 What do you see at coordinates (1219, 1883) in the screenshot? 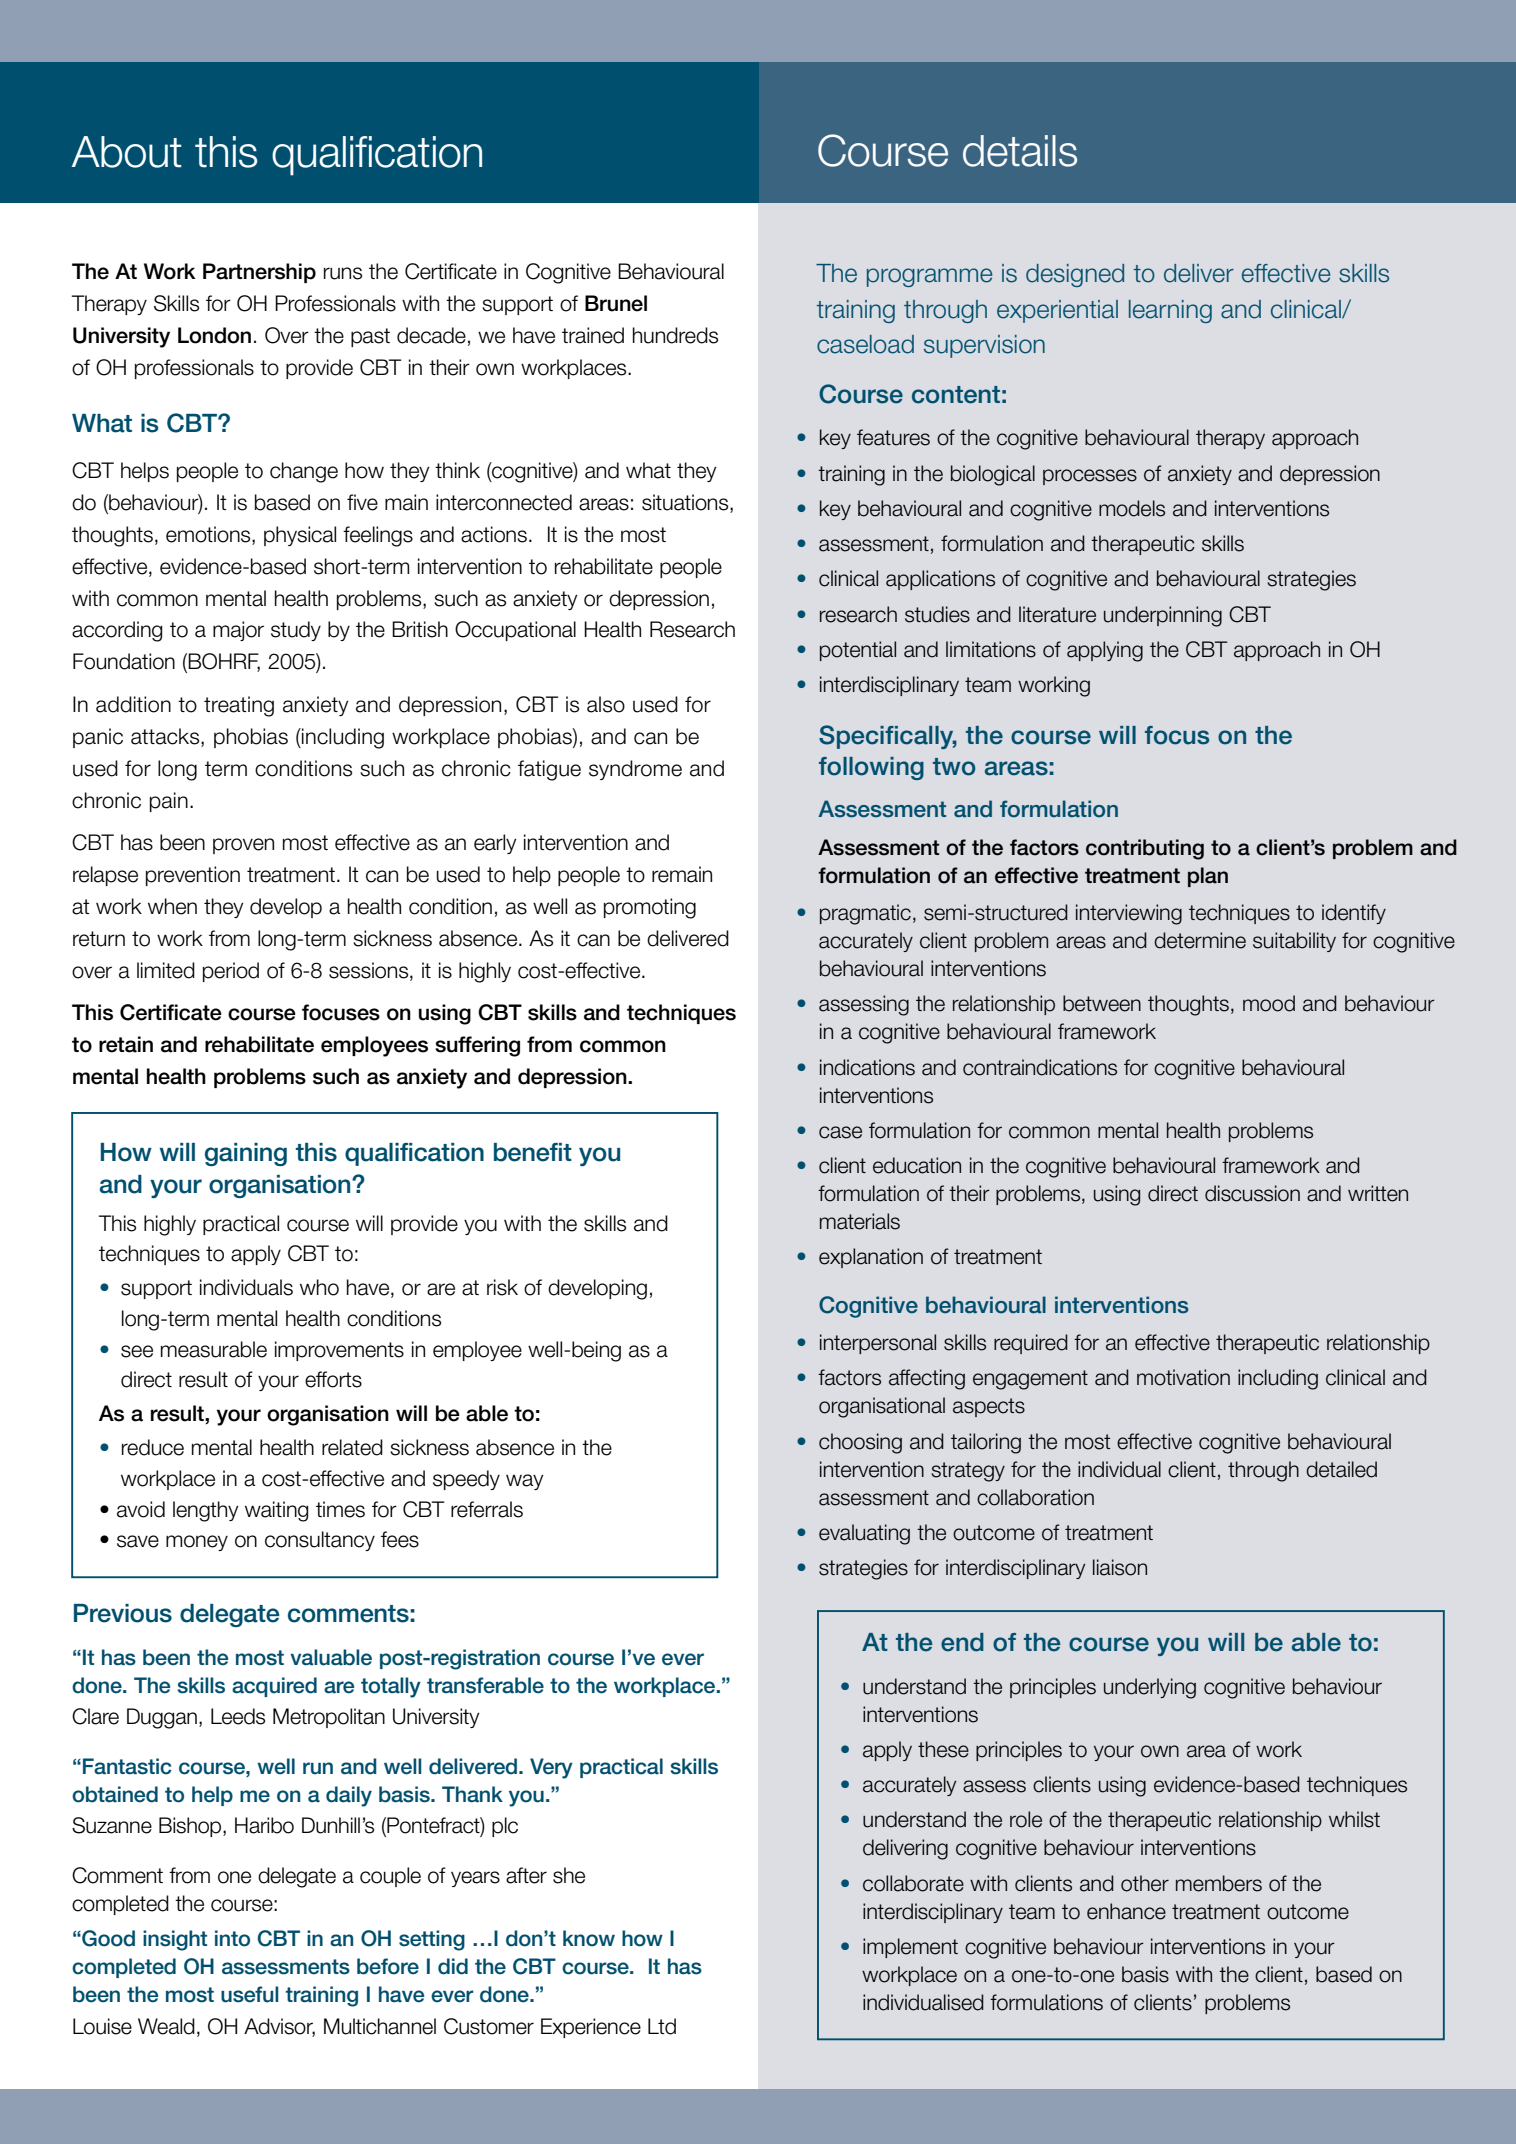
I see `members` at bounding box center [1219, 1883].
